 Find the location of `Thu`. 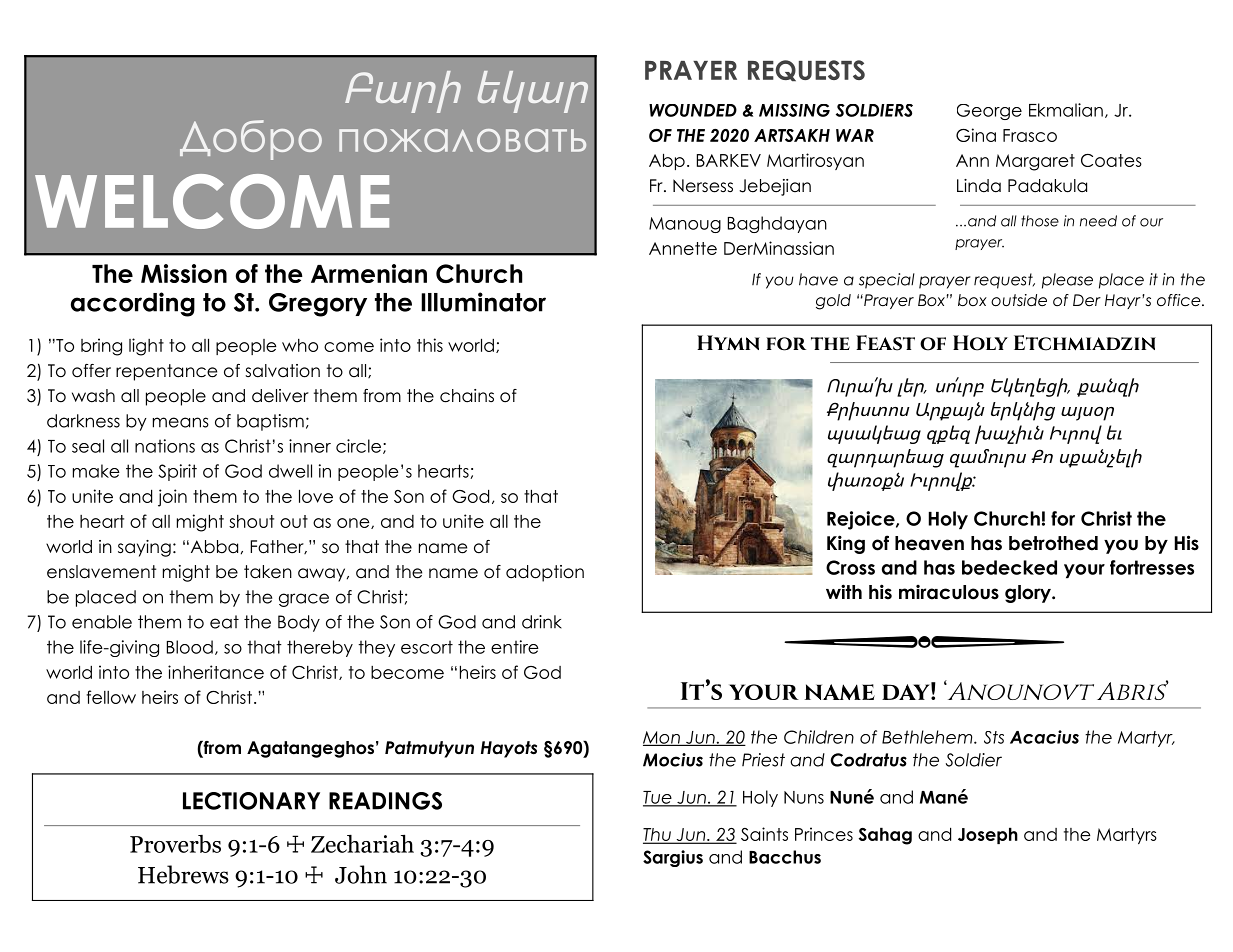

Thu is located at coordinates (658, 835).
